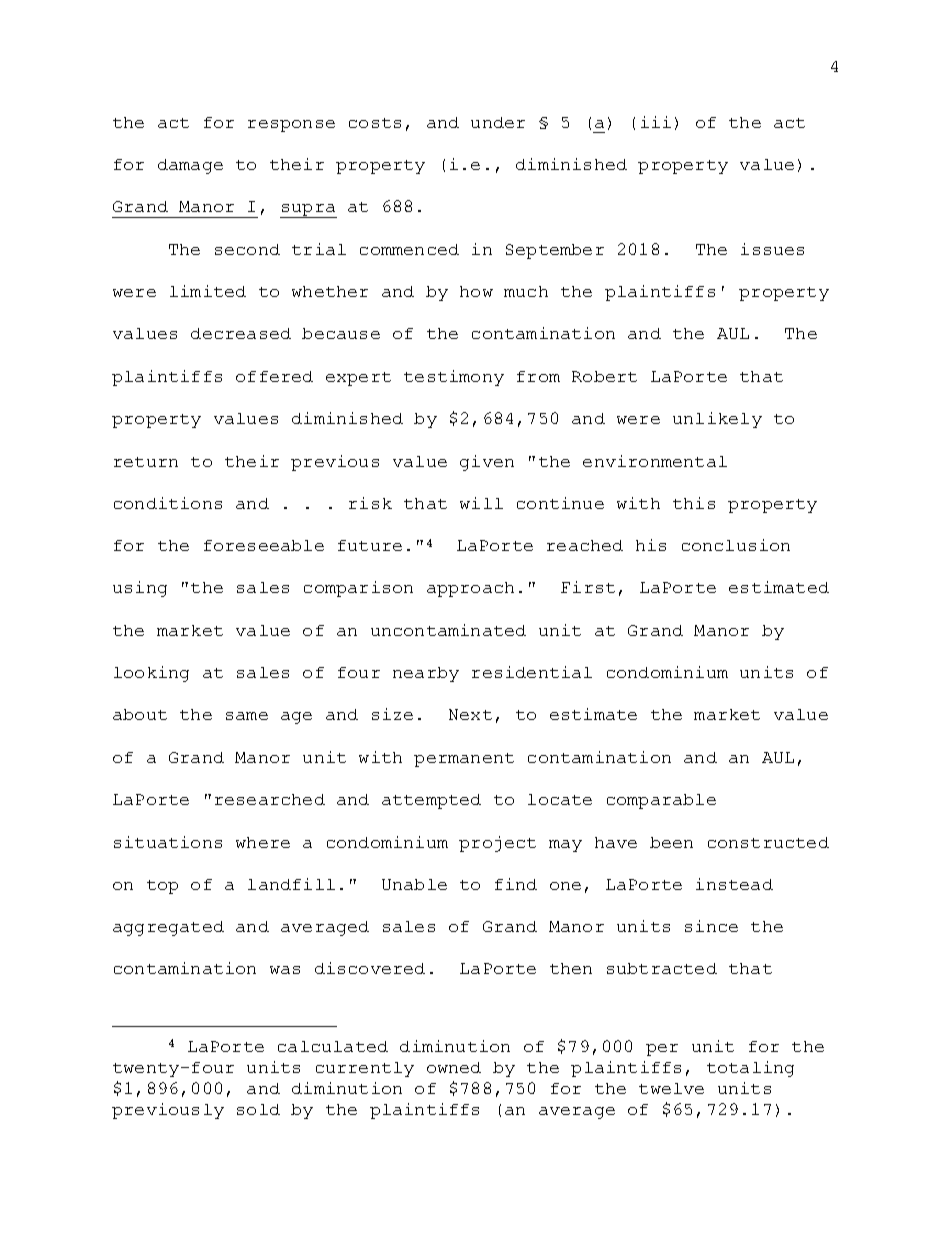  I want to click on twelve, so click(671, 1088).
